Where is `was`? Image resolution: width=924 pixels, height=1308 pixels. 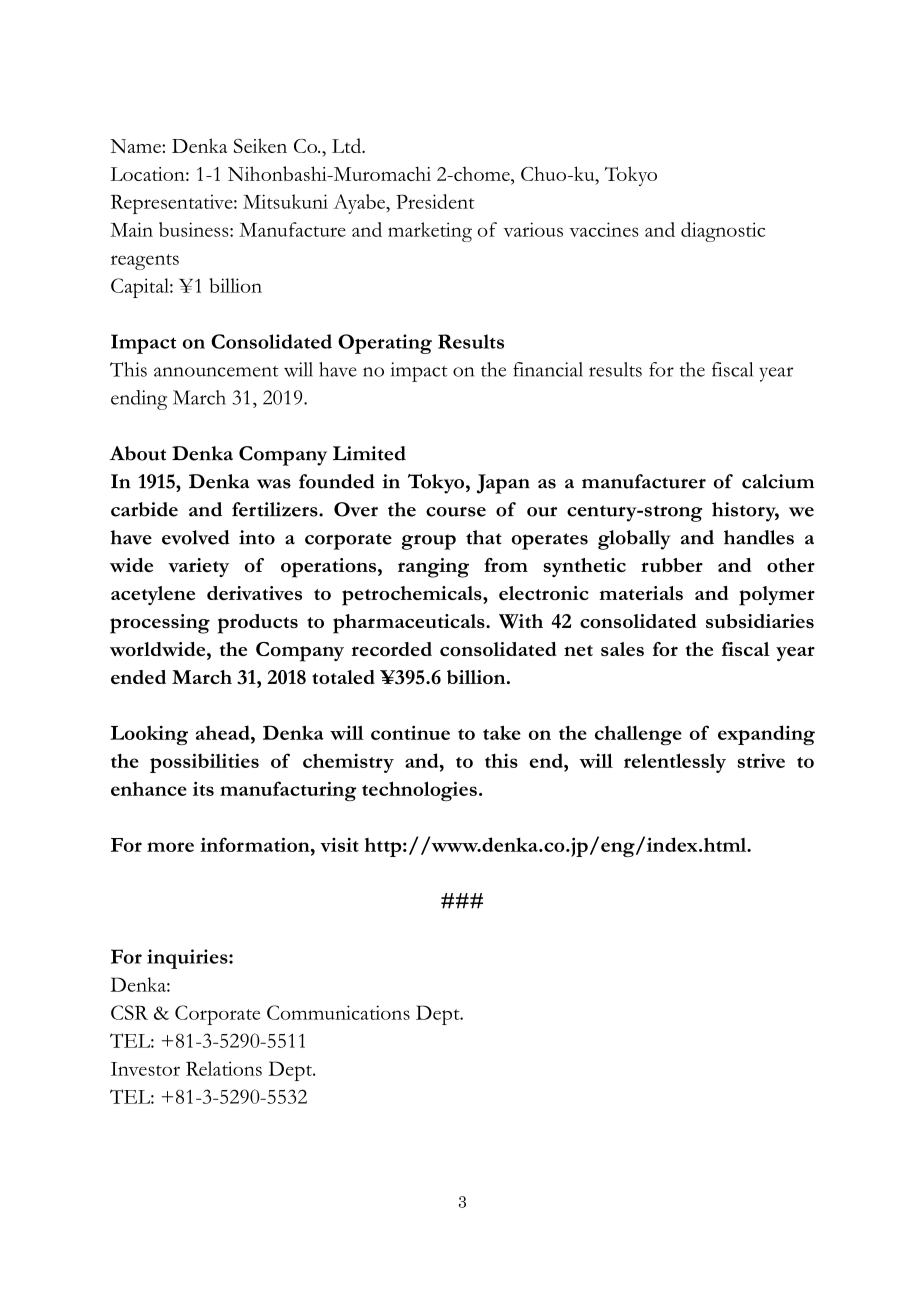
was is located at coordinates (274, 484).
